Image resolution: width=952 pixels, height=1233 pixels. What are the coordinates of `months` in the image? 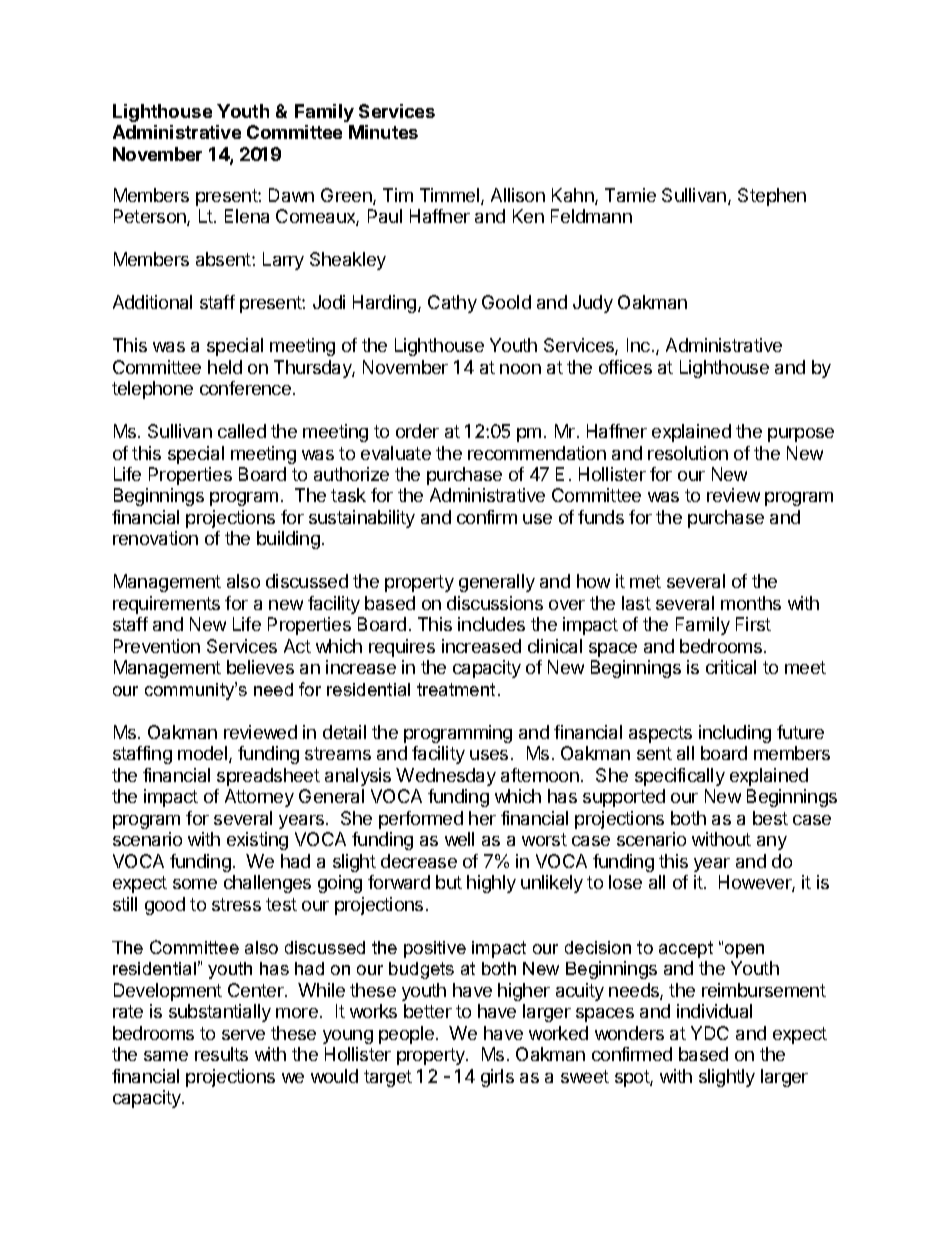 It's located at (751, 603).
